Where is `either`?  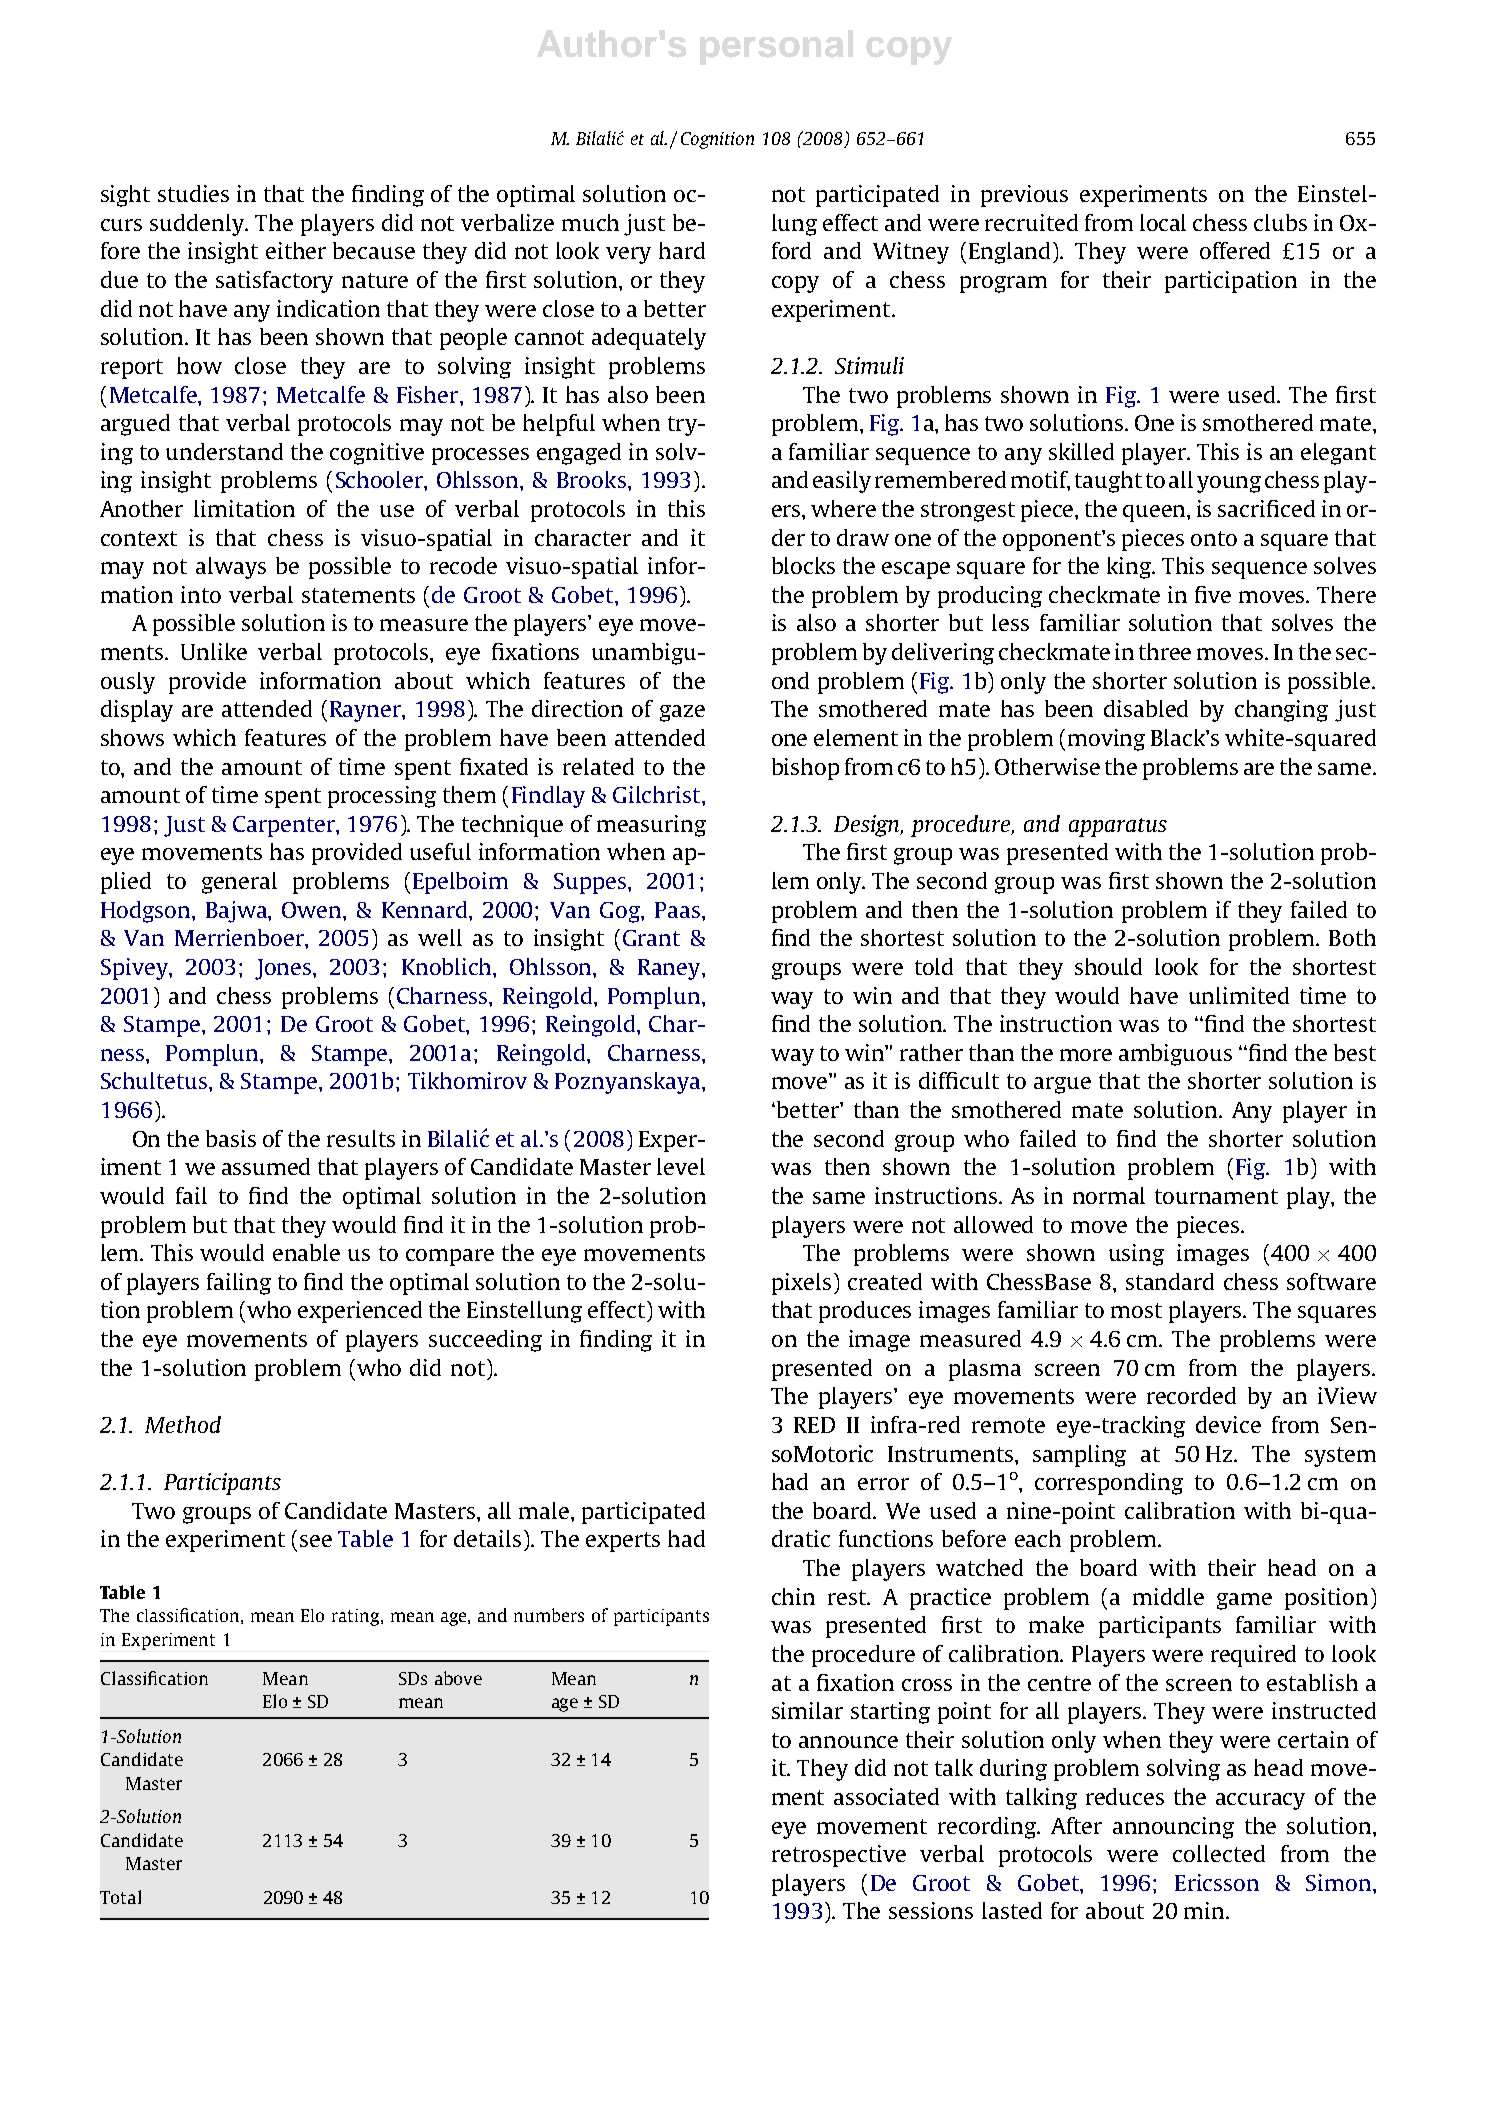
either is located at coordinates (296, 250).
